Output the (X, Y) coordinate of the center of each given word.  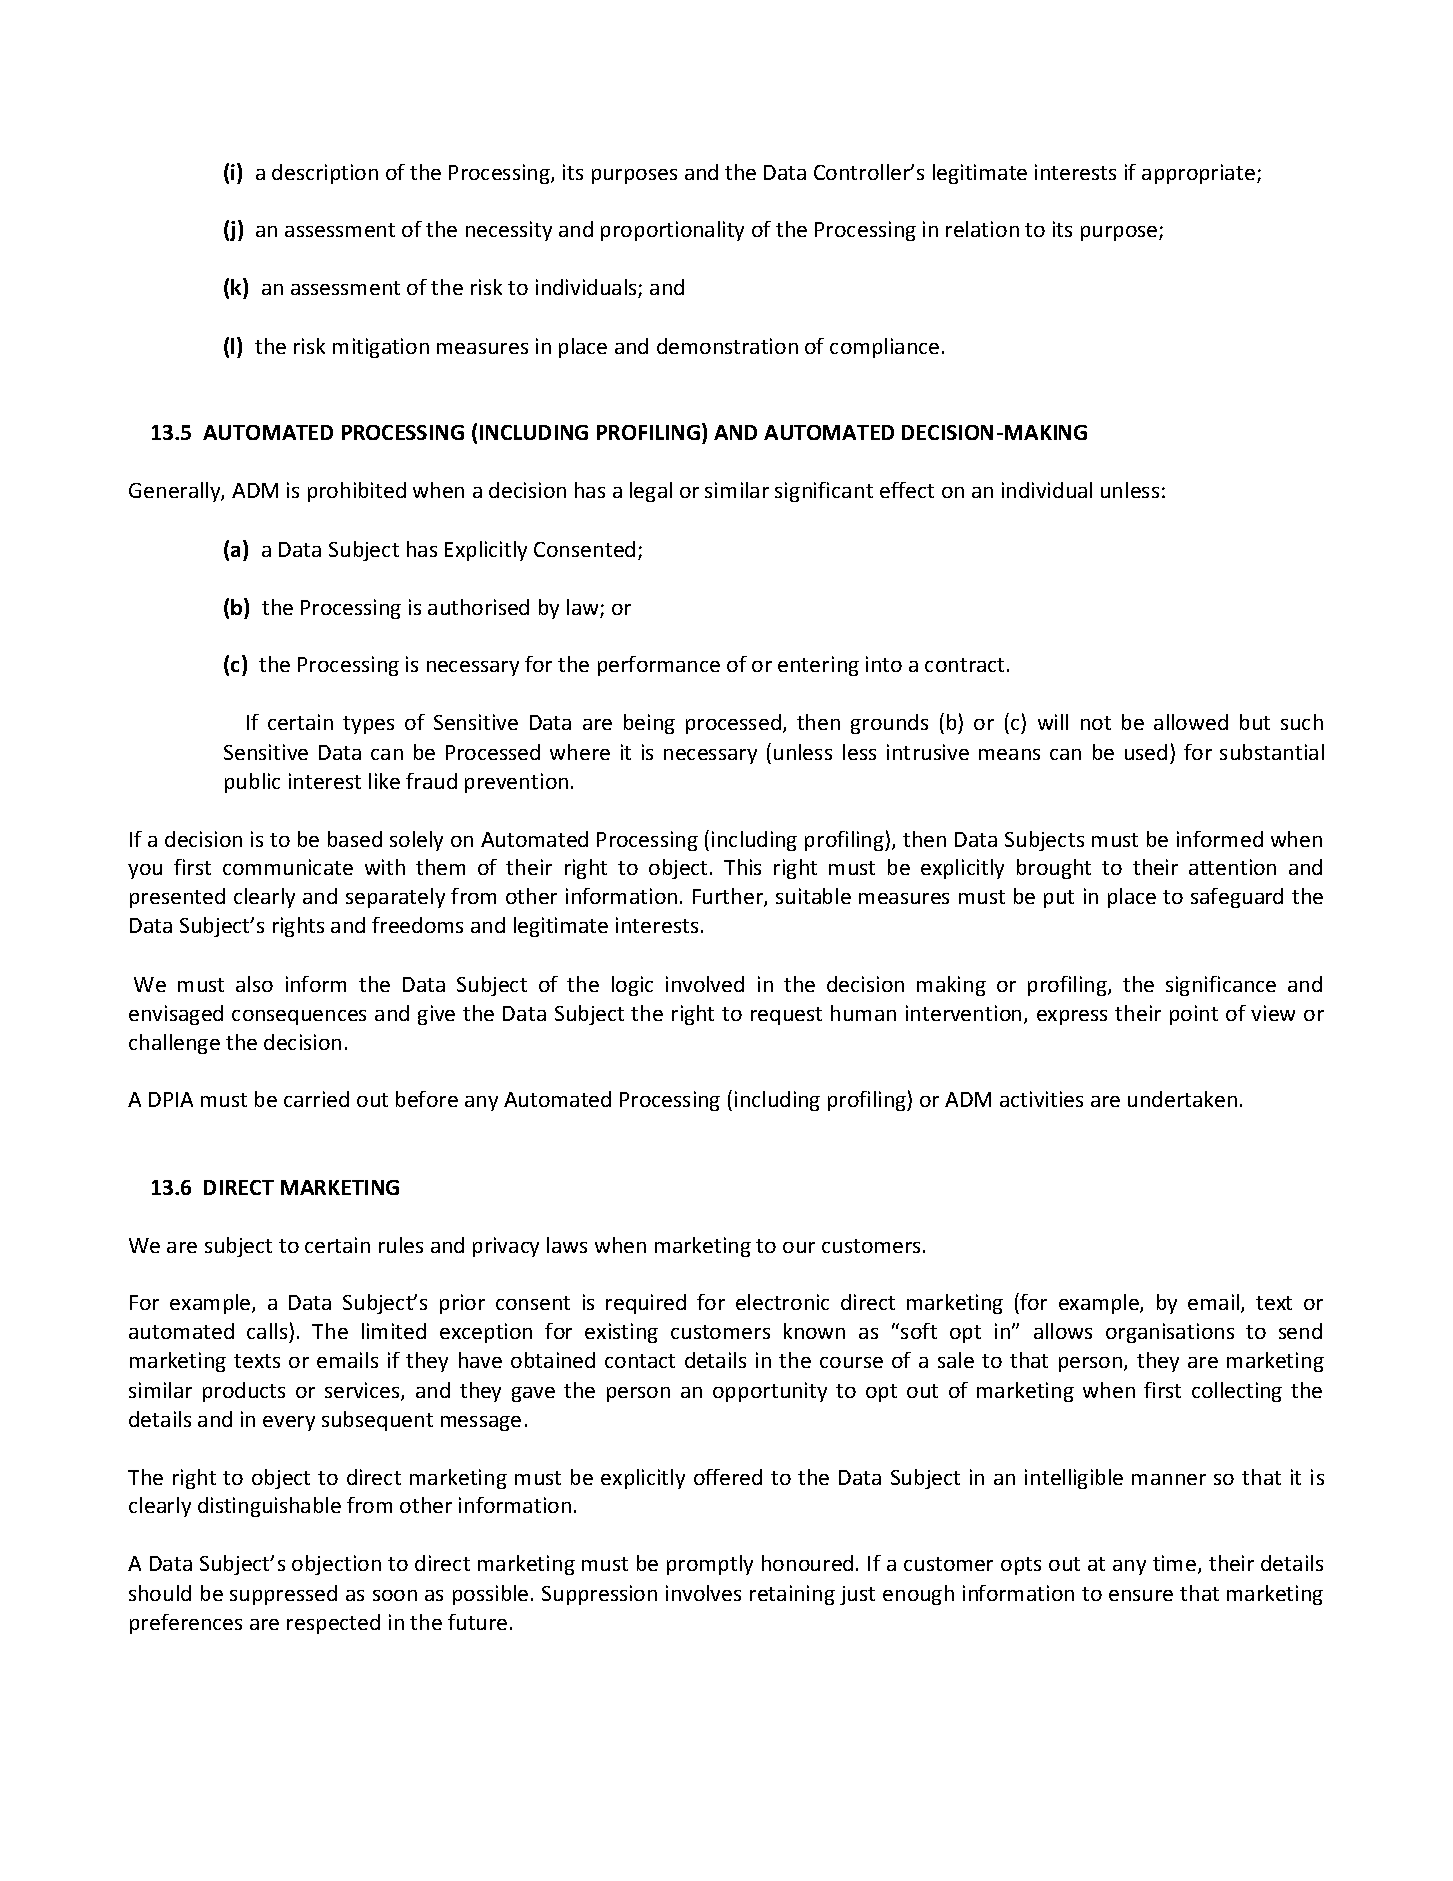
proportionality (672, 231)
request (786, 1016)
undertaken (1182, 1099)
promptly (710, 1565)
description (325, 174)
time (1174, 1563)
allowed (1191, 722)
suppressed (283, 1595)
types (368, 725)
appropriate (1198, 174)
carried (316, 1099)
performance (659, 666)
